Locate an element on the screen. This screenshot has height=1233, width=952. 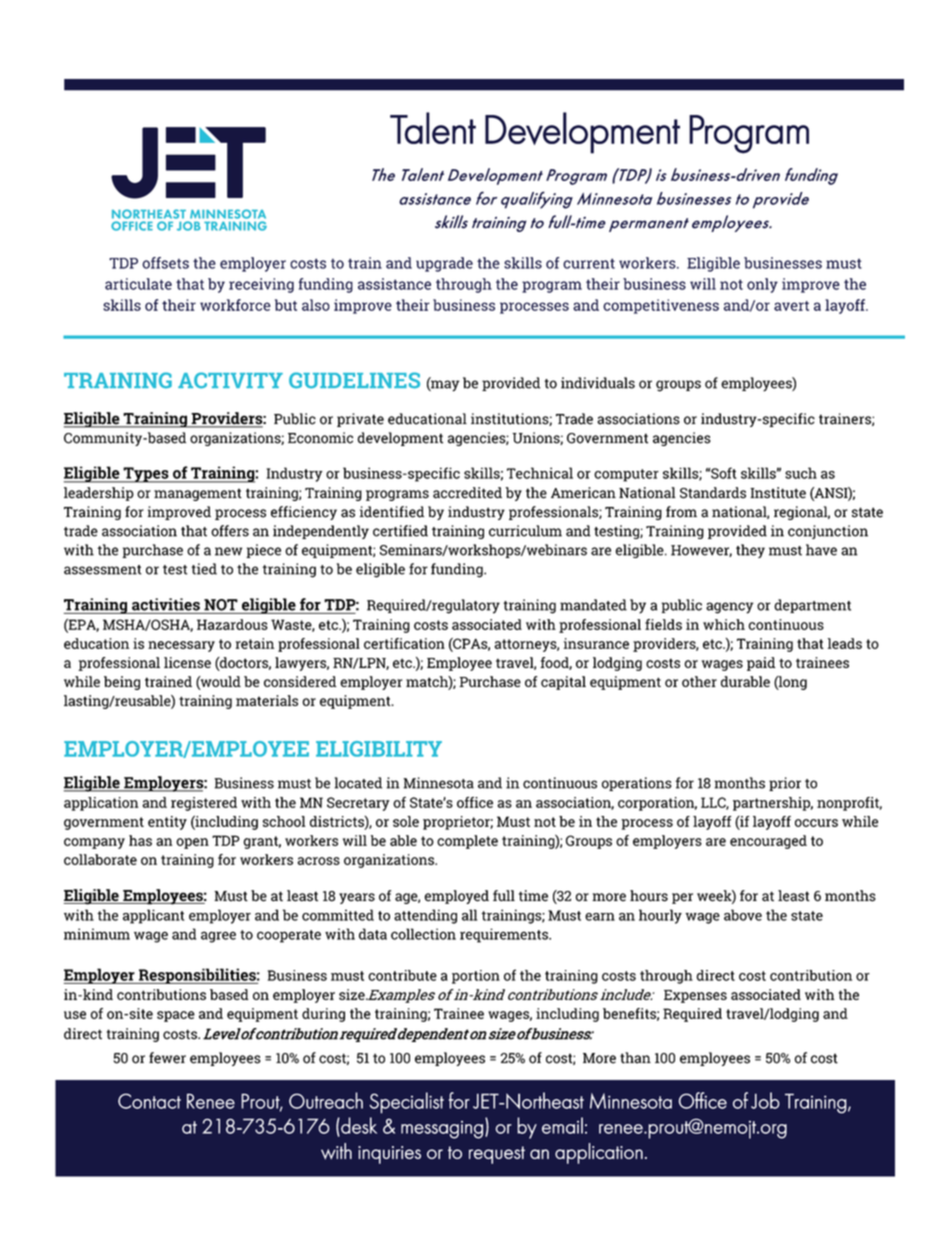
ELIGIBILITY is located at coordinates (379, 749).
